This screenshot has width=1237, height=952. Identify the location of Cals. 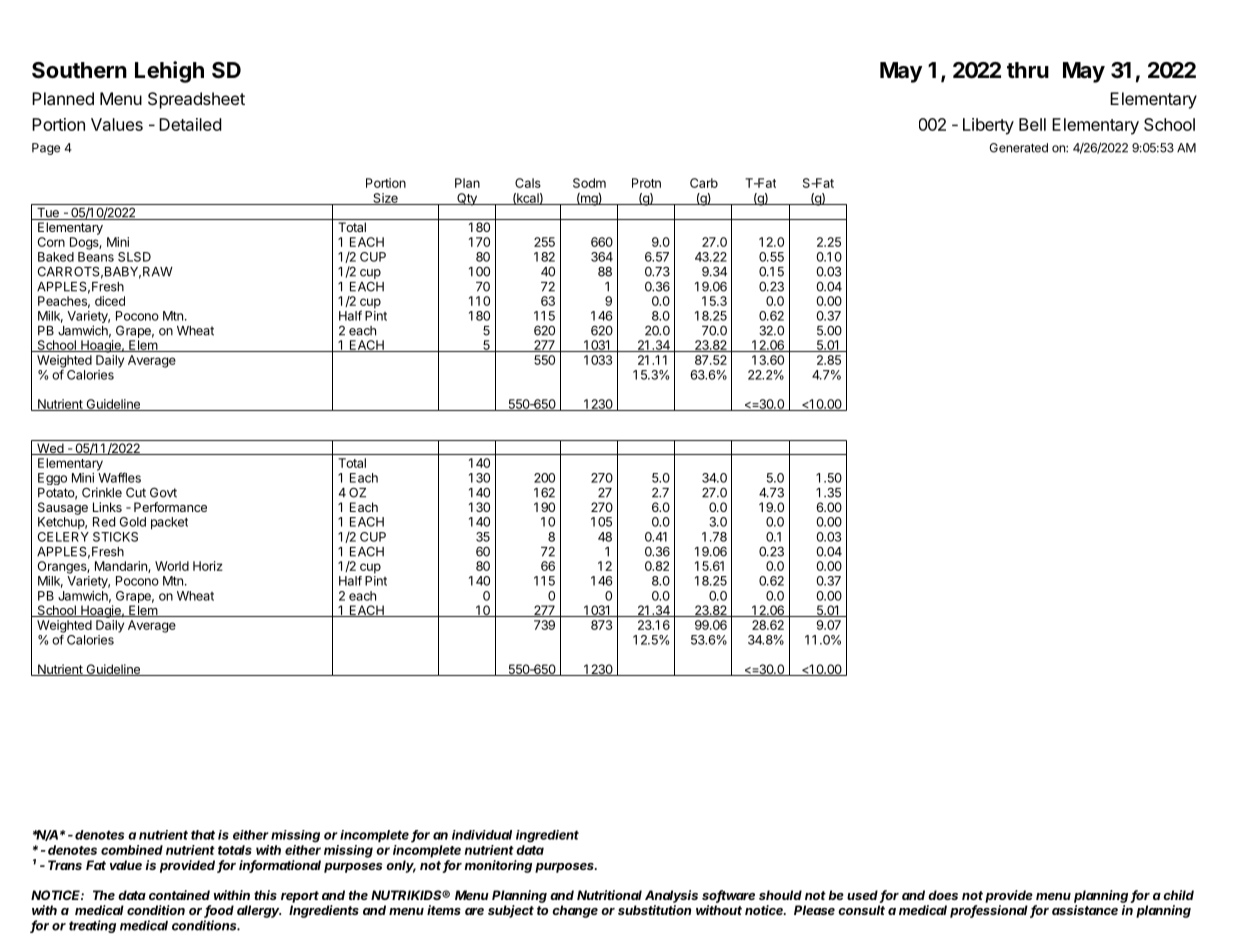
(528, 183).
